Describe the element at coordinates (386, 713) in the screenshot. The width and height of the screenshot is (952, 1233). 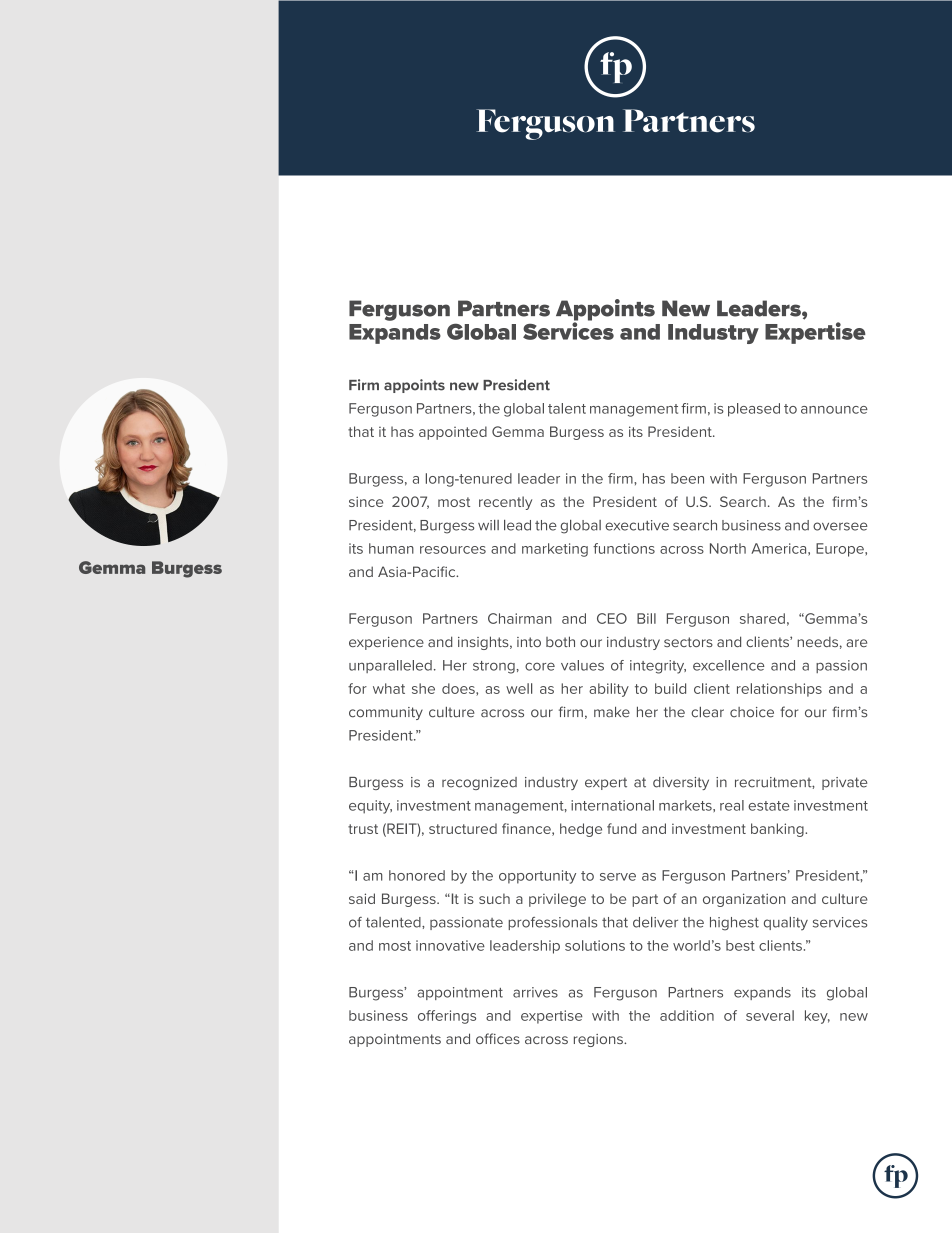
I see `community` at that location.
